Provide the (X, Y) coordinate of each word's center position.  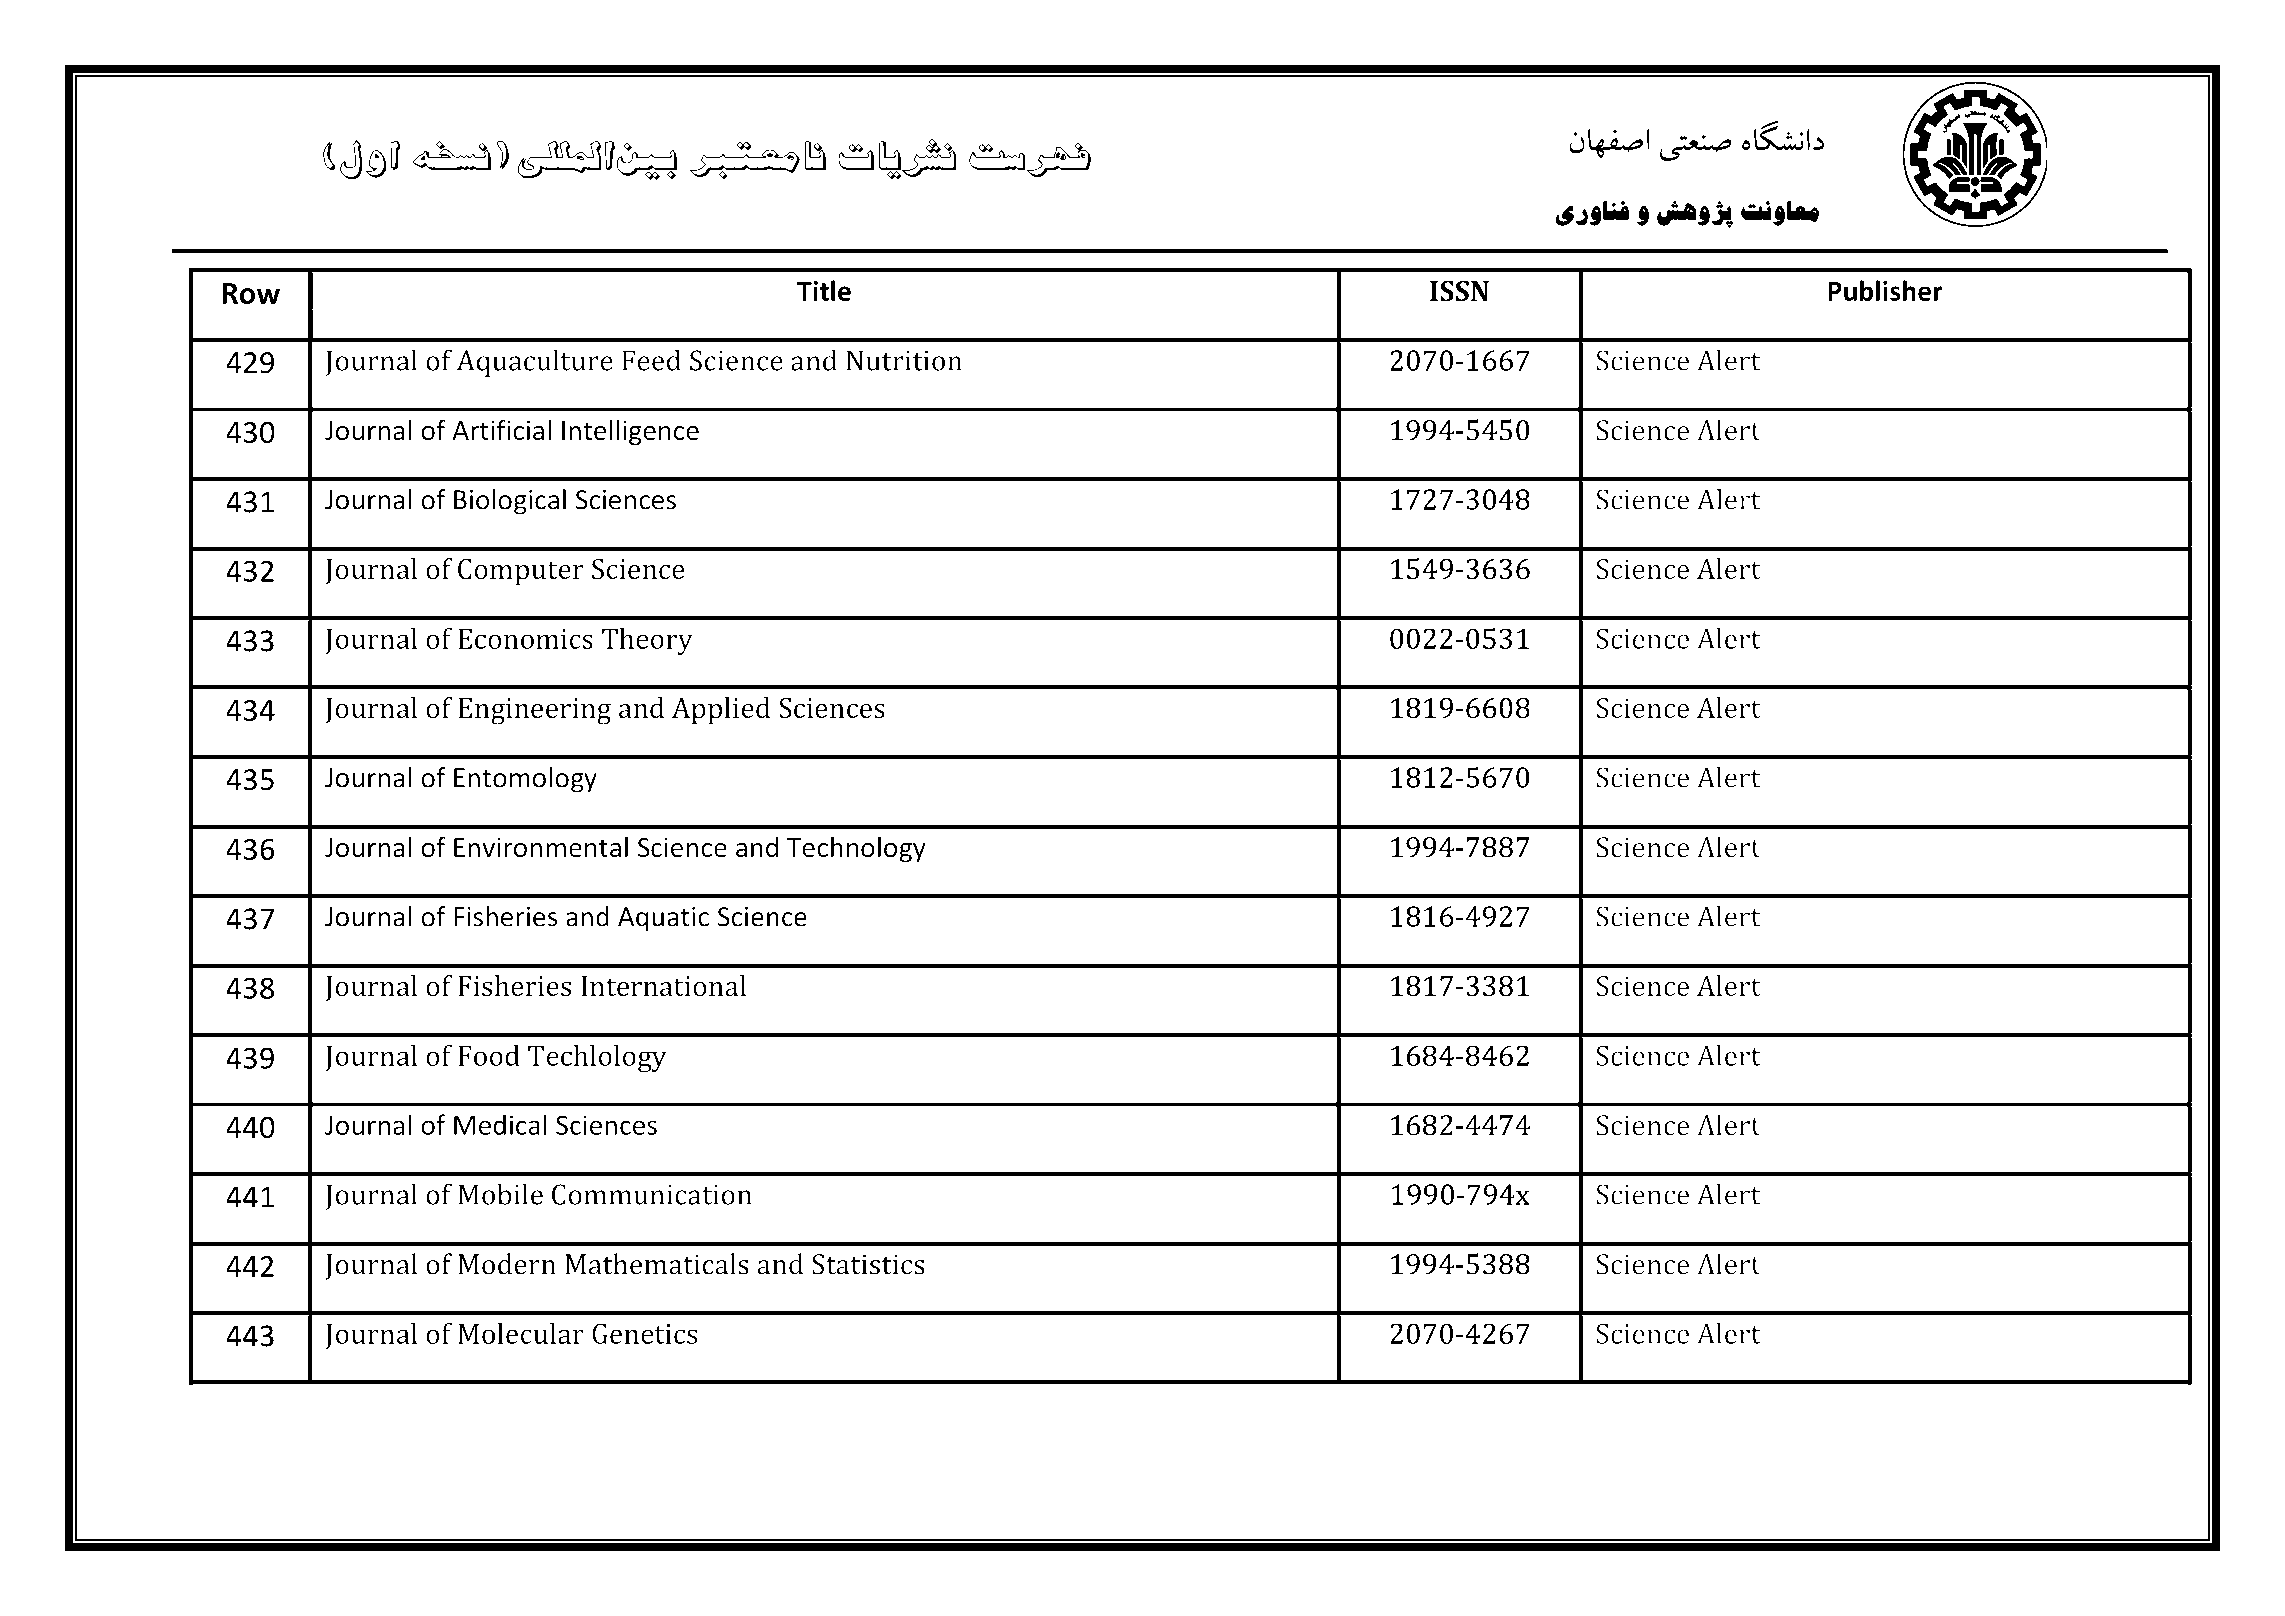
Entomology (525, 780)
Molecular (521, 1333)
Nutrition (904, 360)
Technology (856, 849)
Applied (721, 711)
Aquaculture (535, 363)
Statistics (868, 1264)
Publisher (1886, 290)
